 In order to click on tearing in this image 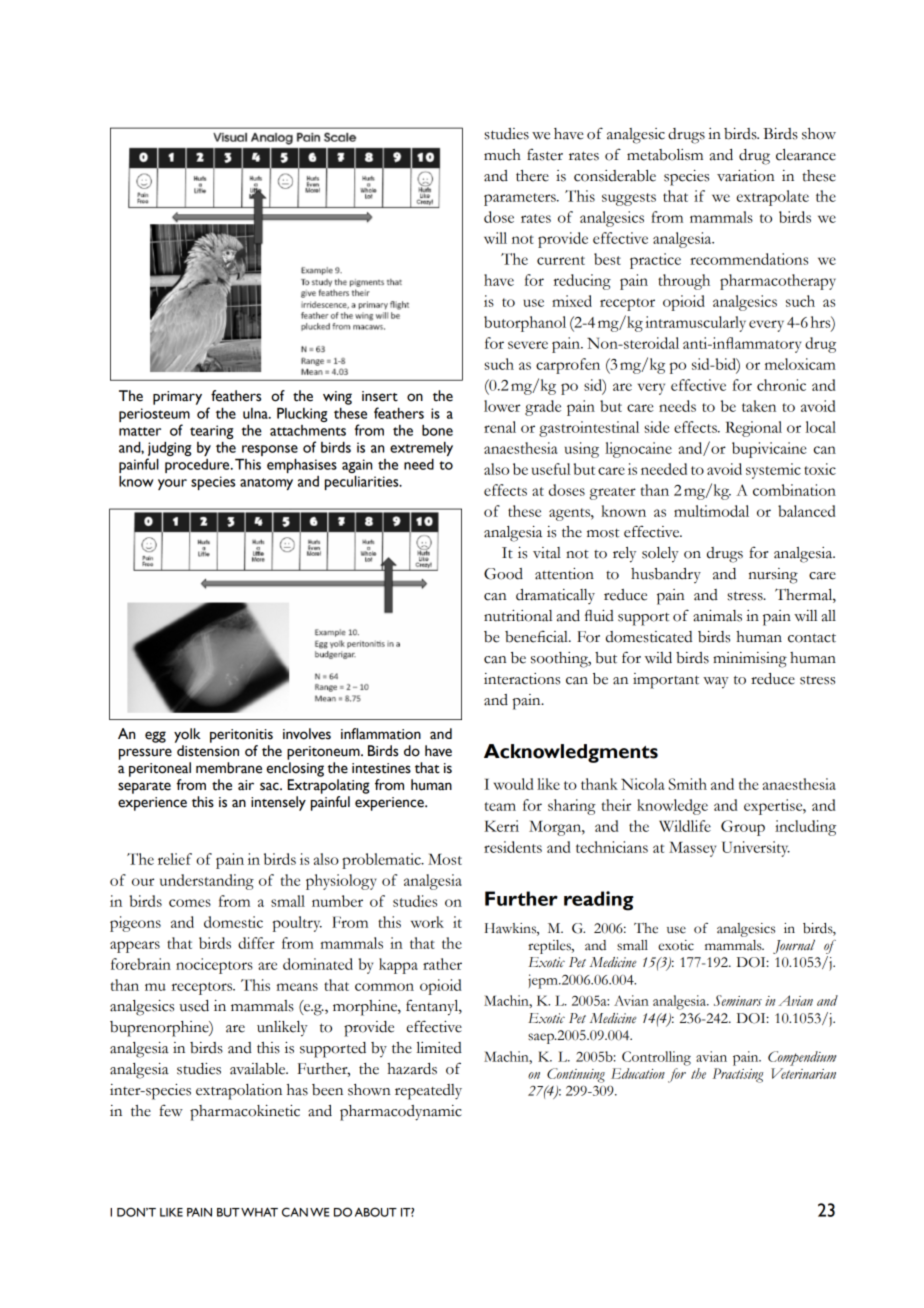, I will do `click(211, 432)`.
